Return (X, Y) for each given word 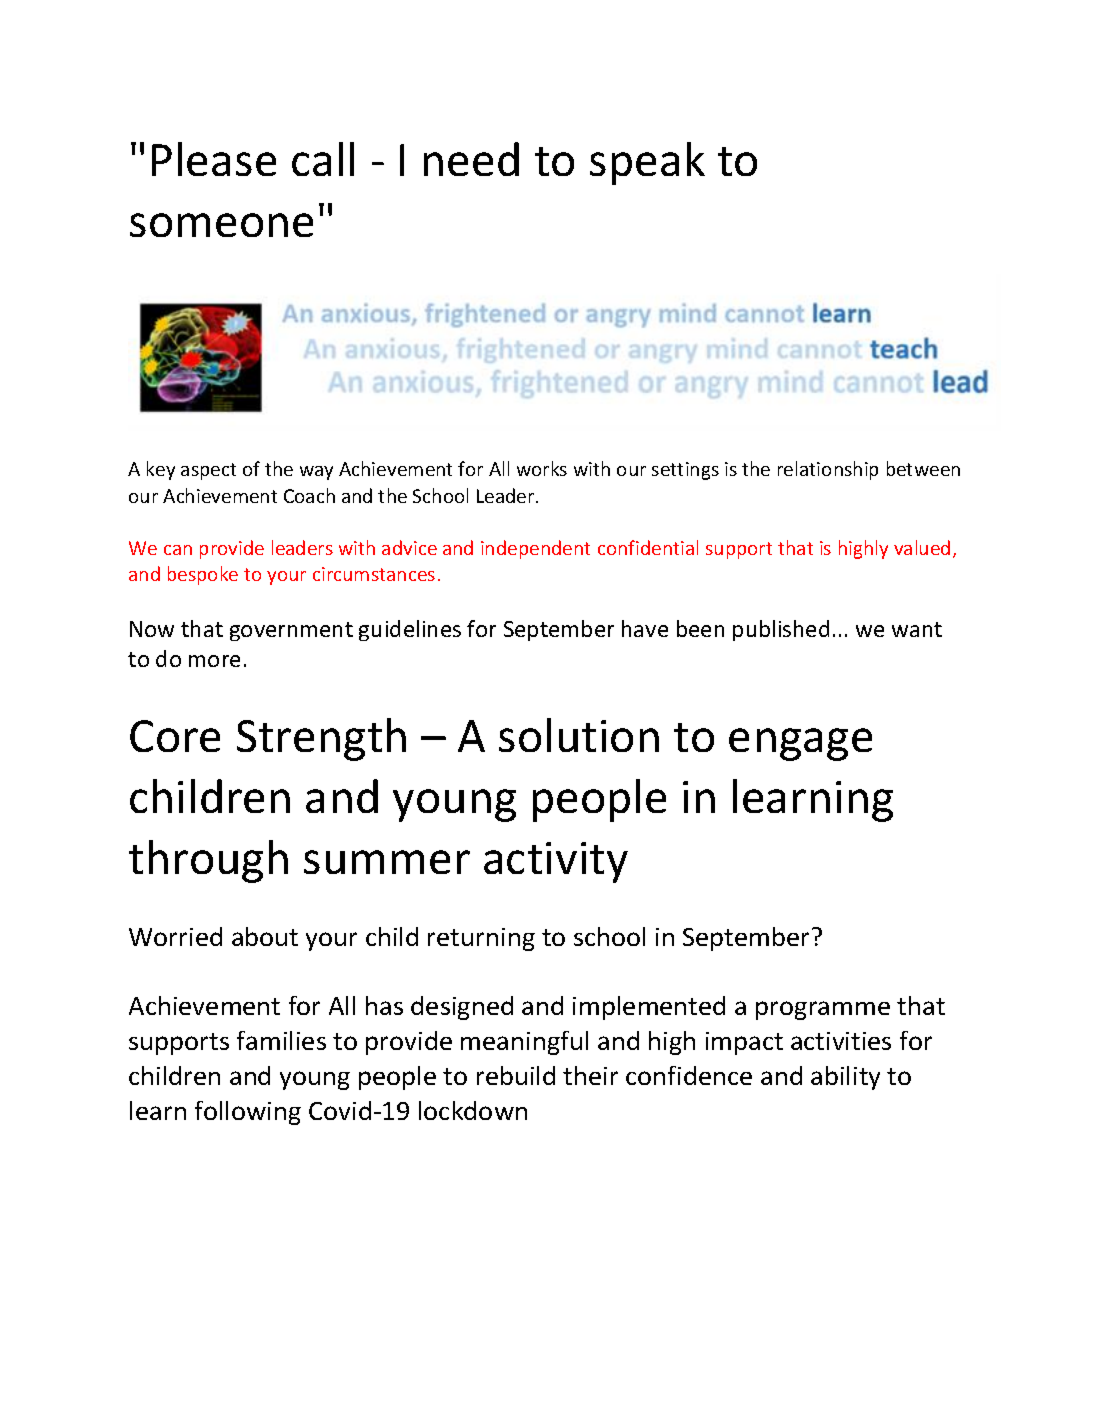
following (248, 1113)
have (645, 628)
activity (556, 862)
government (291, 631)
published (781, 630)
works (542, 468)
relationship (828, 470)
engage (800, 744)
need (471, 159)
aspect (208, 471)
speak (647, 163)
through (208, 861)
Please (214, 159)
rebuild (516, 1075)
